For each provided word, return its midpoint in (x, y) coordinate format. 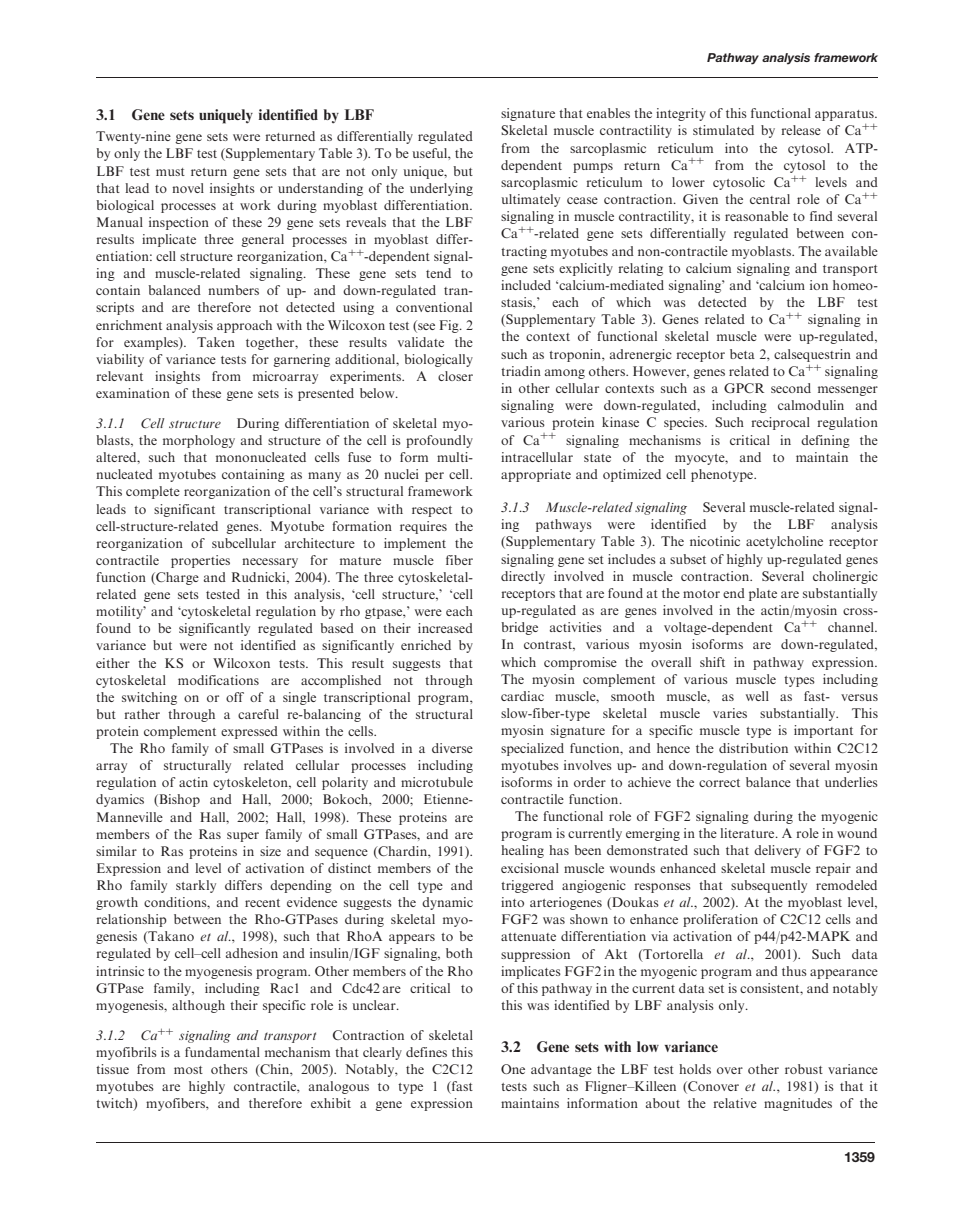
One (513, 1069)
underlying (441, 189)
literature (748, 833)
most (188, 1070)
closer (455, 376)
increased (445, 628)
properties (200, 561)
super (243, 837)
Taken (216, 342)
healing (522, 851)
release (801, 130)
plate (763, 594)
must (170, 172)
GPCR (744, 388)
